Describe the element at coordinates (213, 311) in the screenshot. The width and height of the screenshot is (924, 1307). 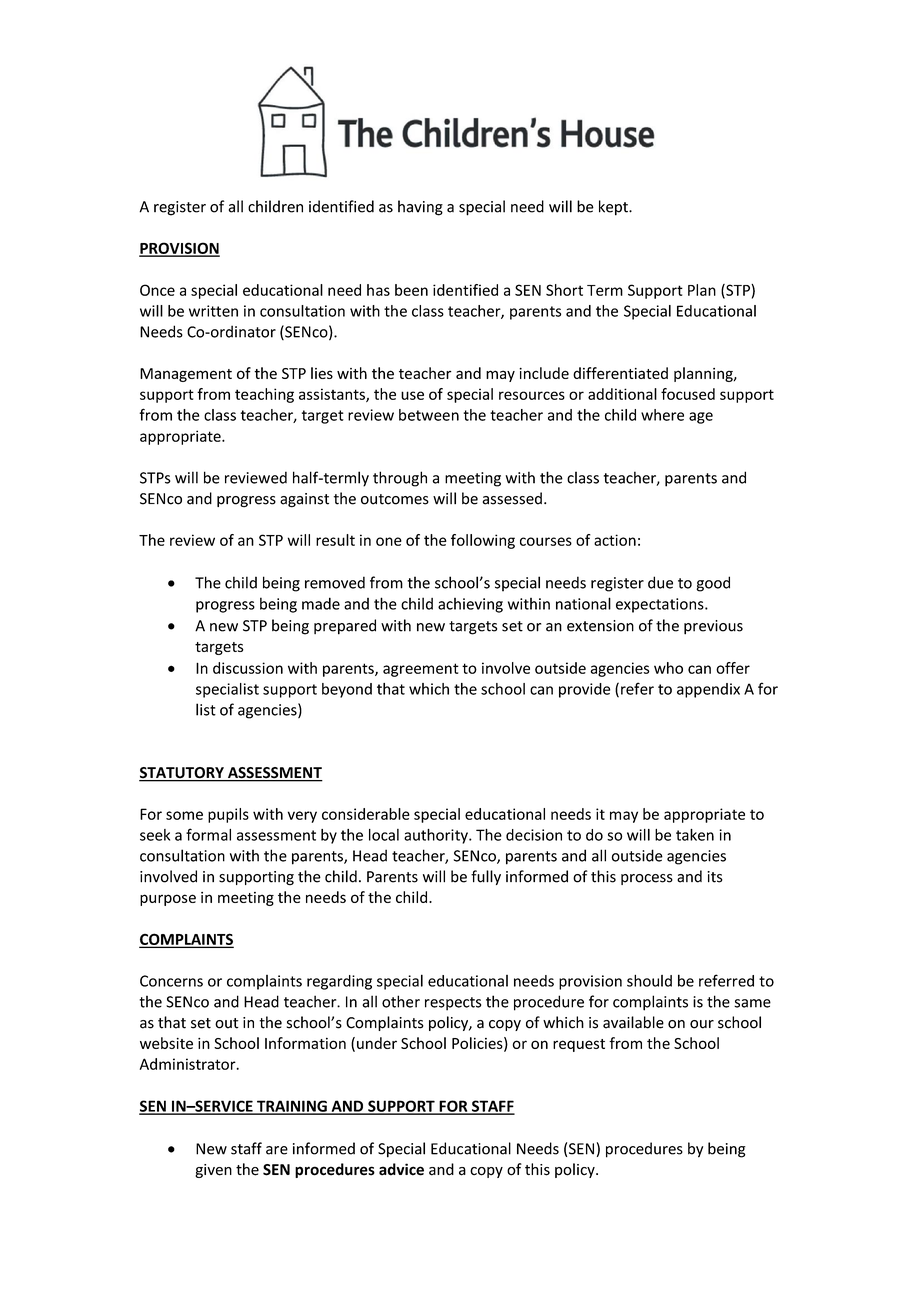
I see `written` at that location.
